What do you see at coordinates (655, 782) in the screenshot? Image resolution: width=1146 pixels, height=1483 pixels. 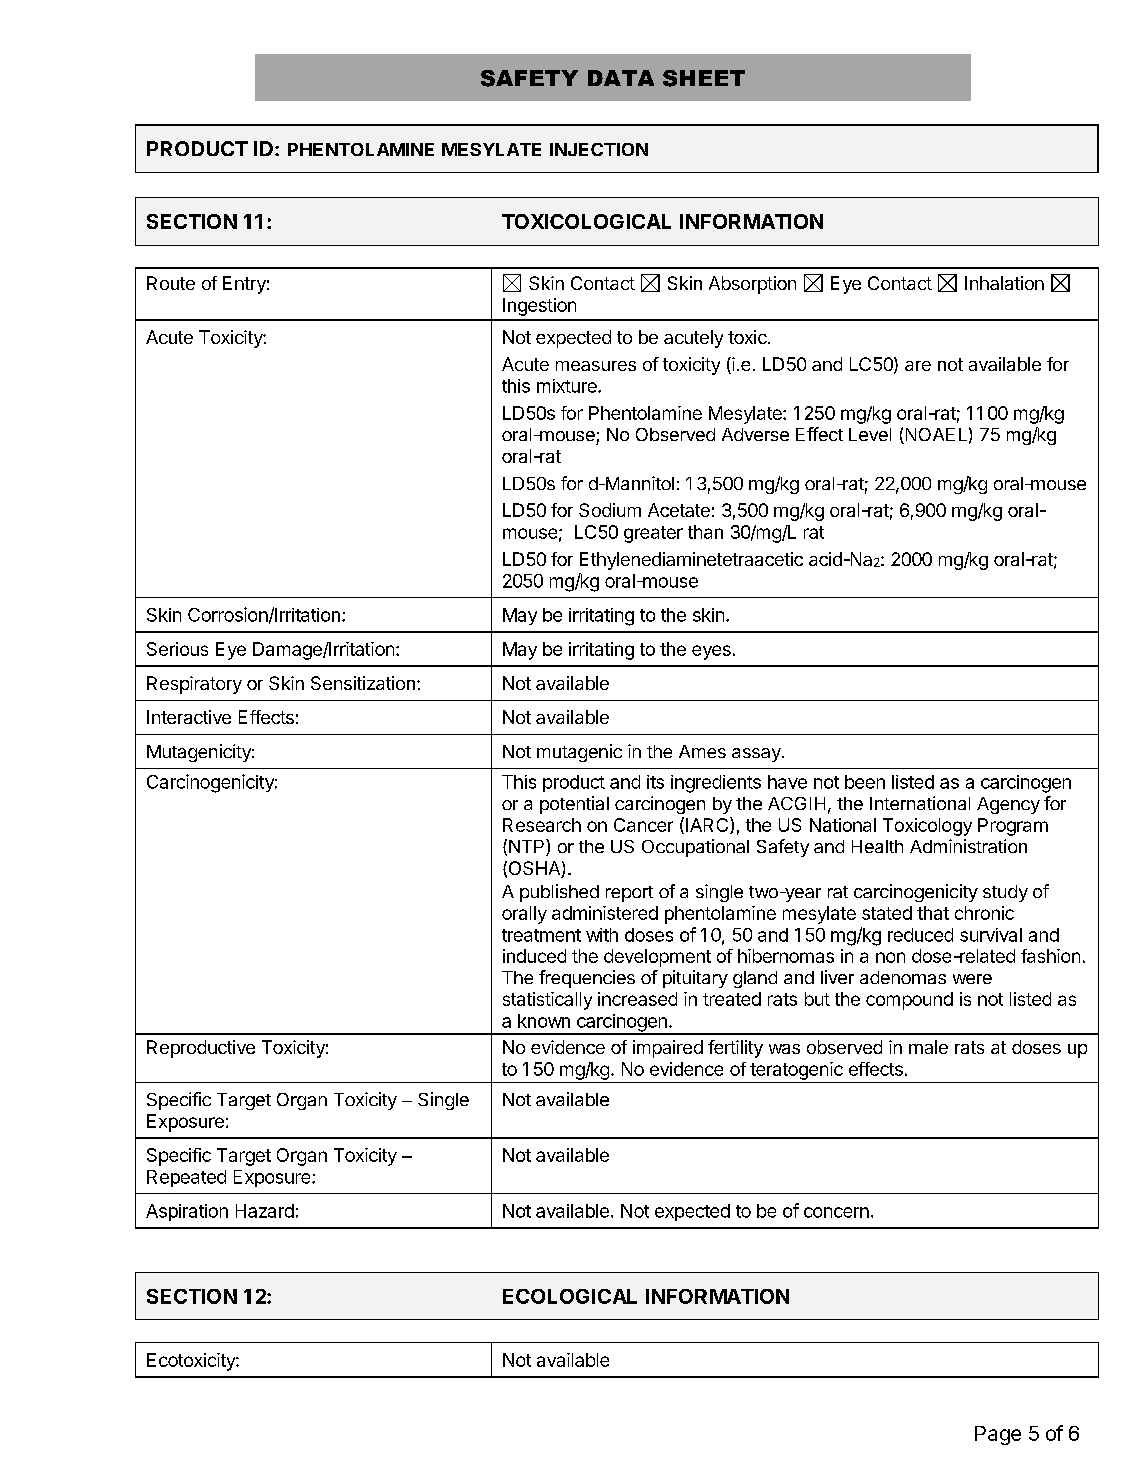 I see `its` at bounding box center [655, 782].
